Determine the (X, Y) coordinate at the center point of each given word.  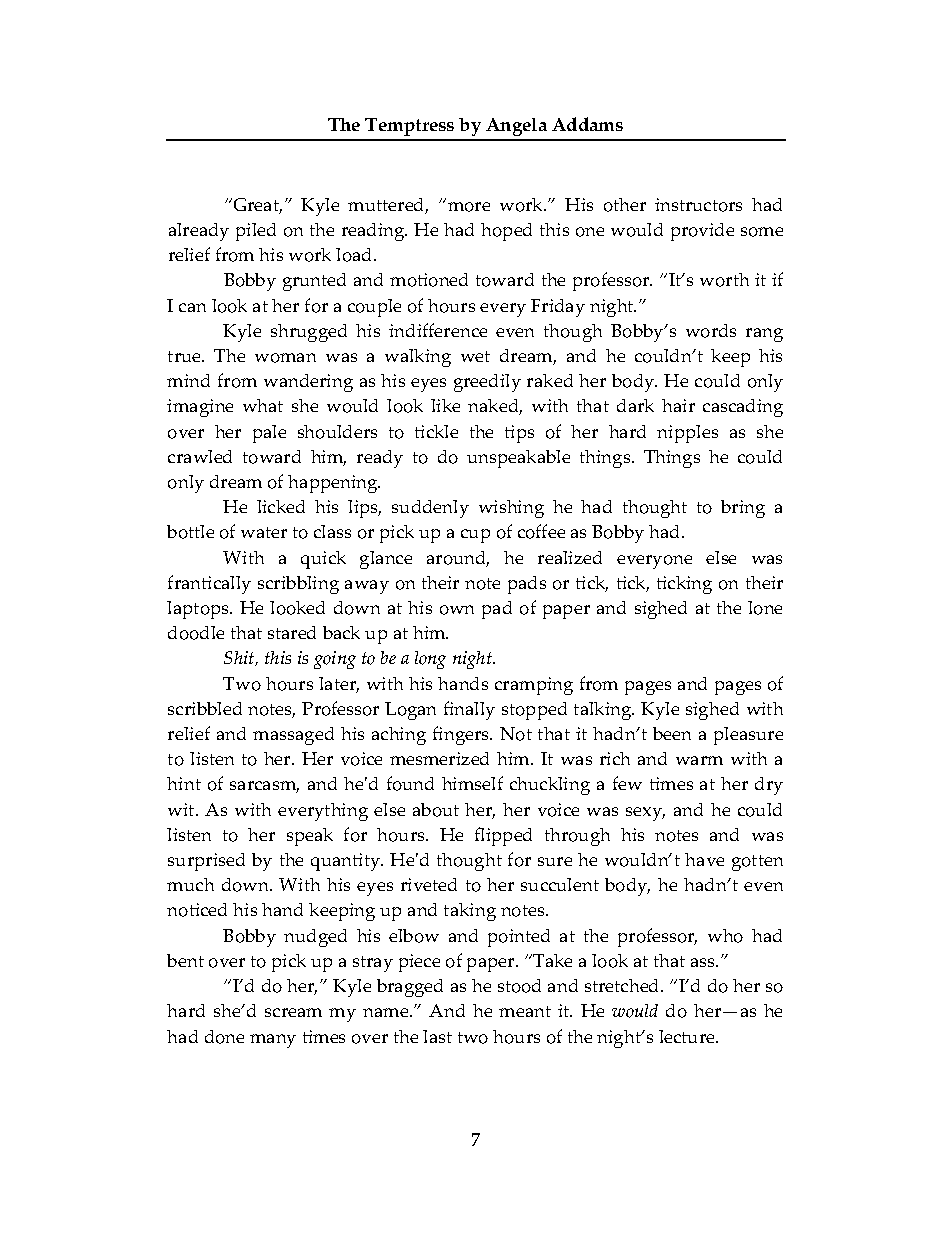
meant (525, 1011)
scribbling (298, 585)
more (469, 207)
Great (256, 206)
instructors (698, 205)
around (458, 559)
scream (293, 1012)
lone (765, 608)
